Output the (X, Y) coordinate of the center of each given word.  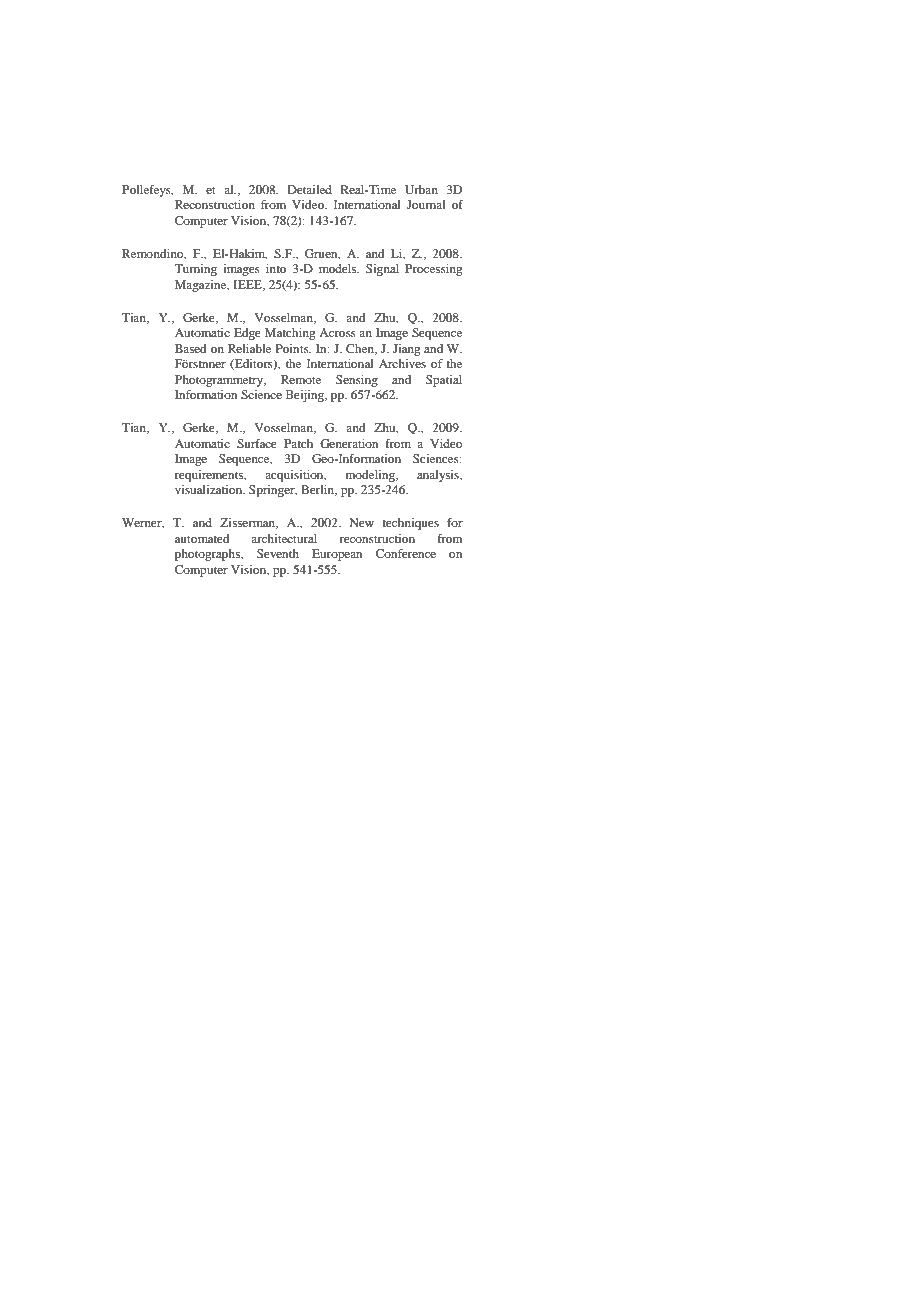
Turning (195, 270)
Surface (257, 443)
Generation (349, 443)
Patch (298, 443)
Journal (426, 204)
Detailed (310, 189)
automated (202, 538)
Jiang (406, 350)
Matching (290, 334)
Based (191, 348)
